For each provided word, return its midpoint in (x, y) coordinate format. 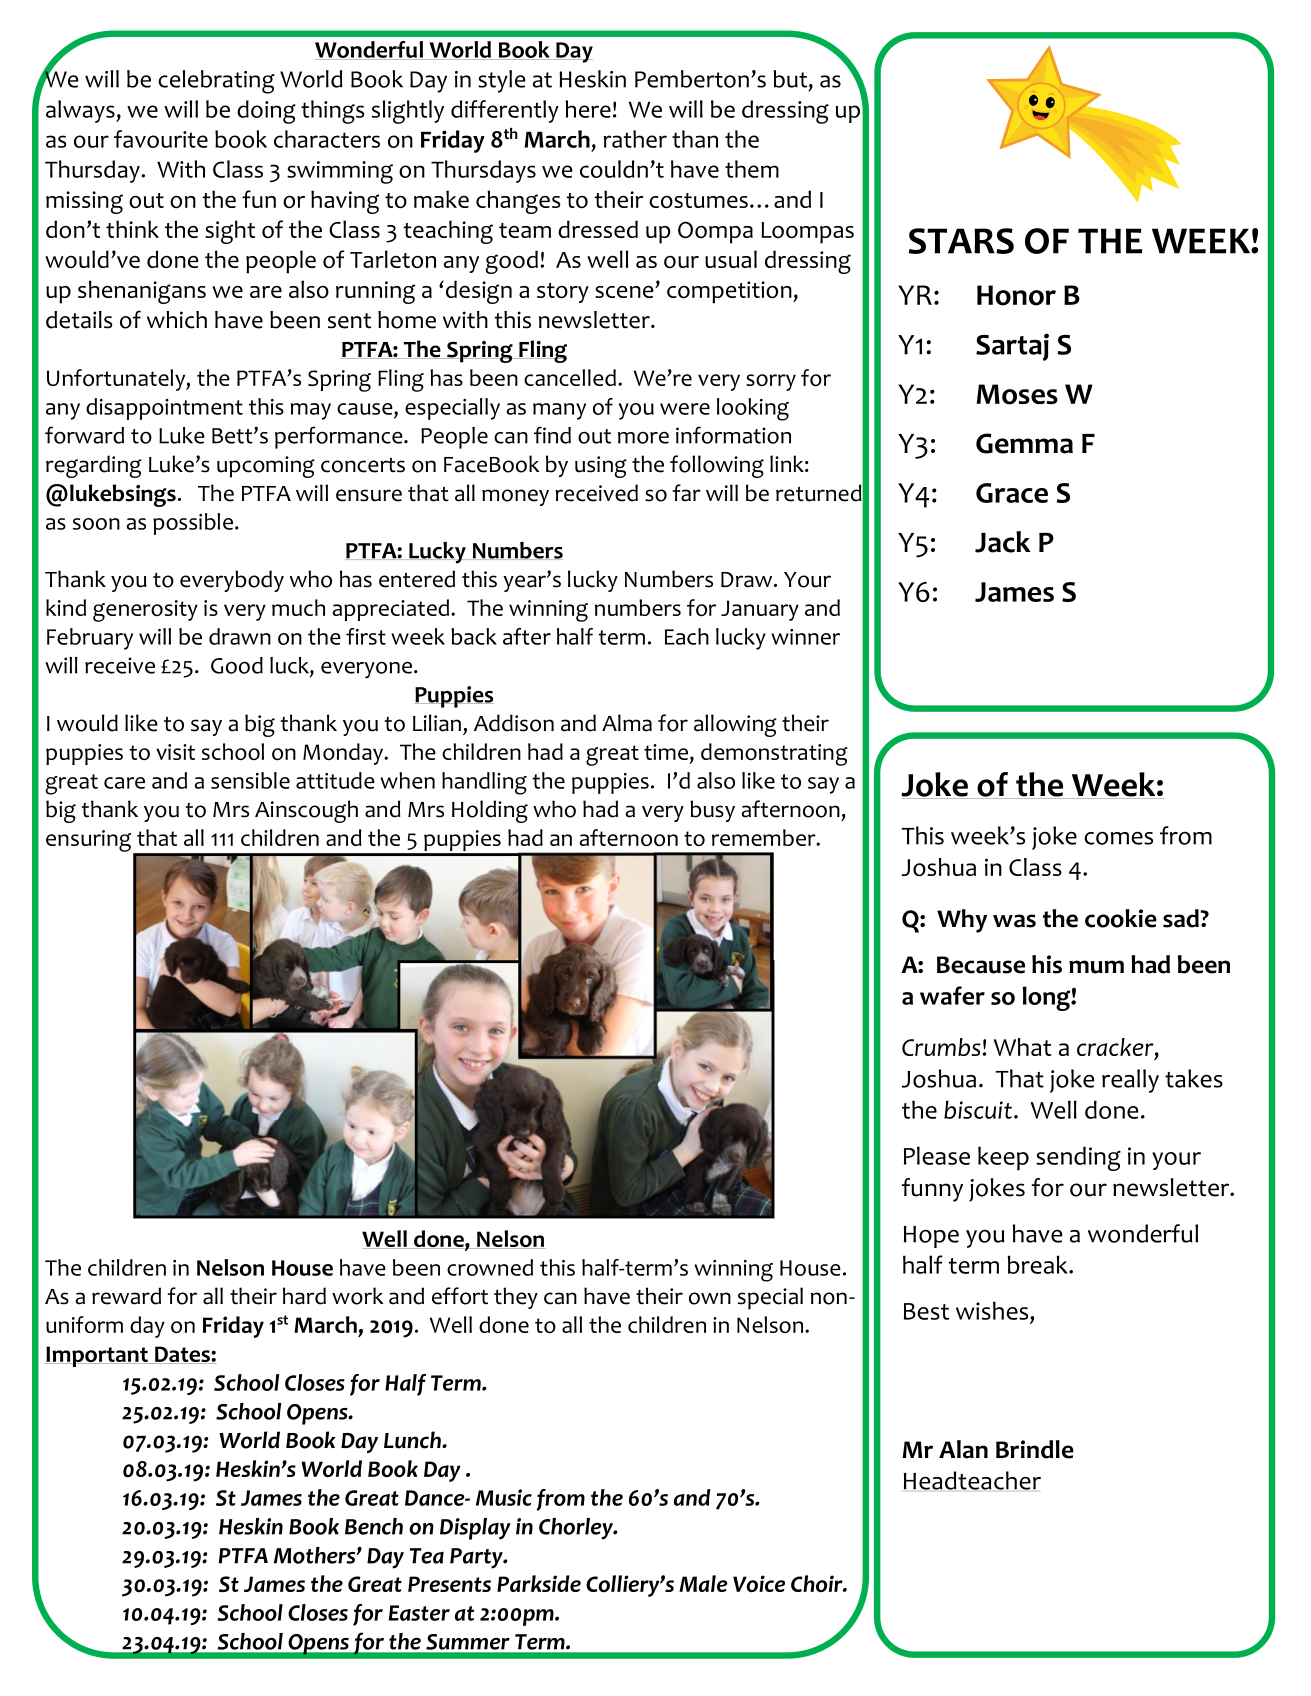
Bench (374, 1526)
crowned (490, 1267)
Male (703, 1583)
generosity (145, 611)
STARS (961, 241)
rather (635, 139)
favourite (161, 139)
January (760, 610)
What (1023, 1047)
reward (126, 1296)
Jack (1002, 542)
